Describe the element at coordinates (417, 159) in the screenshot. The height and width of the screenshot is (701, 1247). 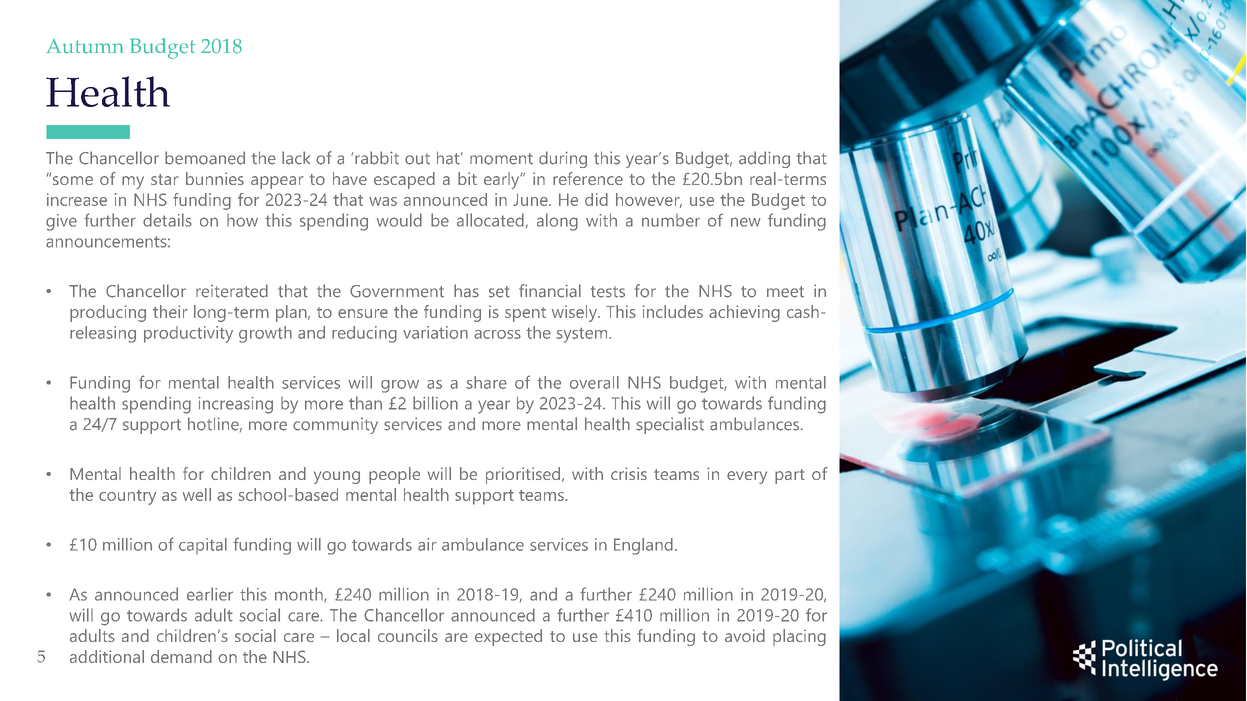
I see `out` at that location.
